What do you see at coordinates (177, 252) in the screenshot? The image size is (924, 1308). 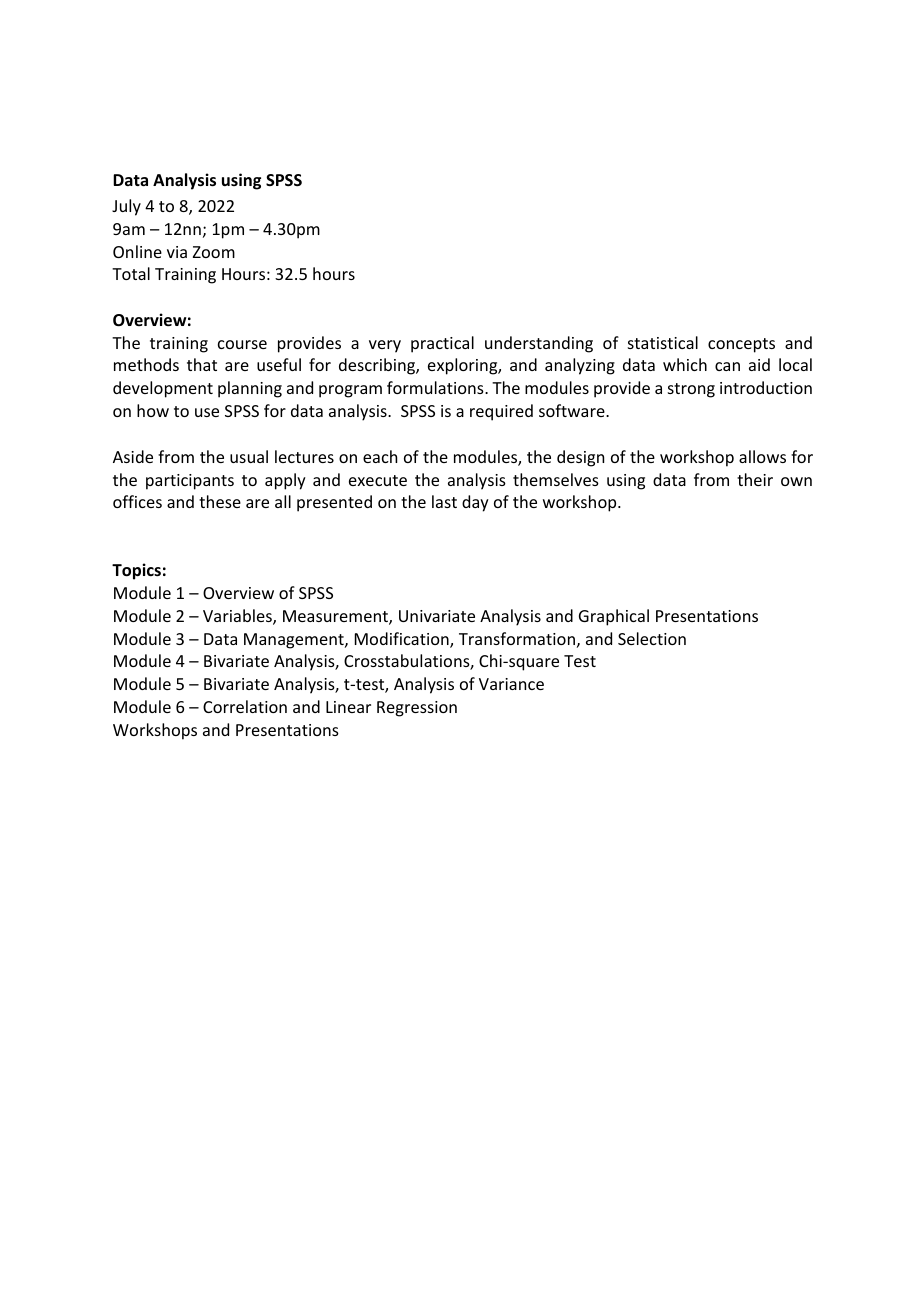 I see `via` at bounding box center [177, 252].
